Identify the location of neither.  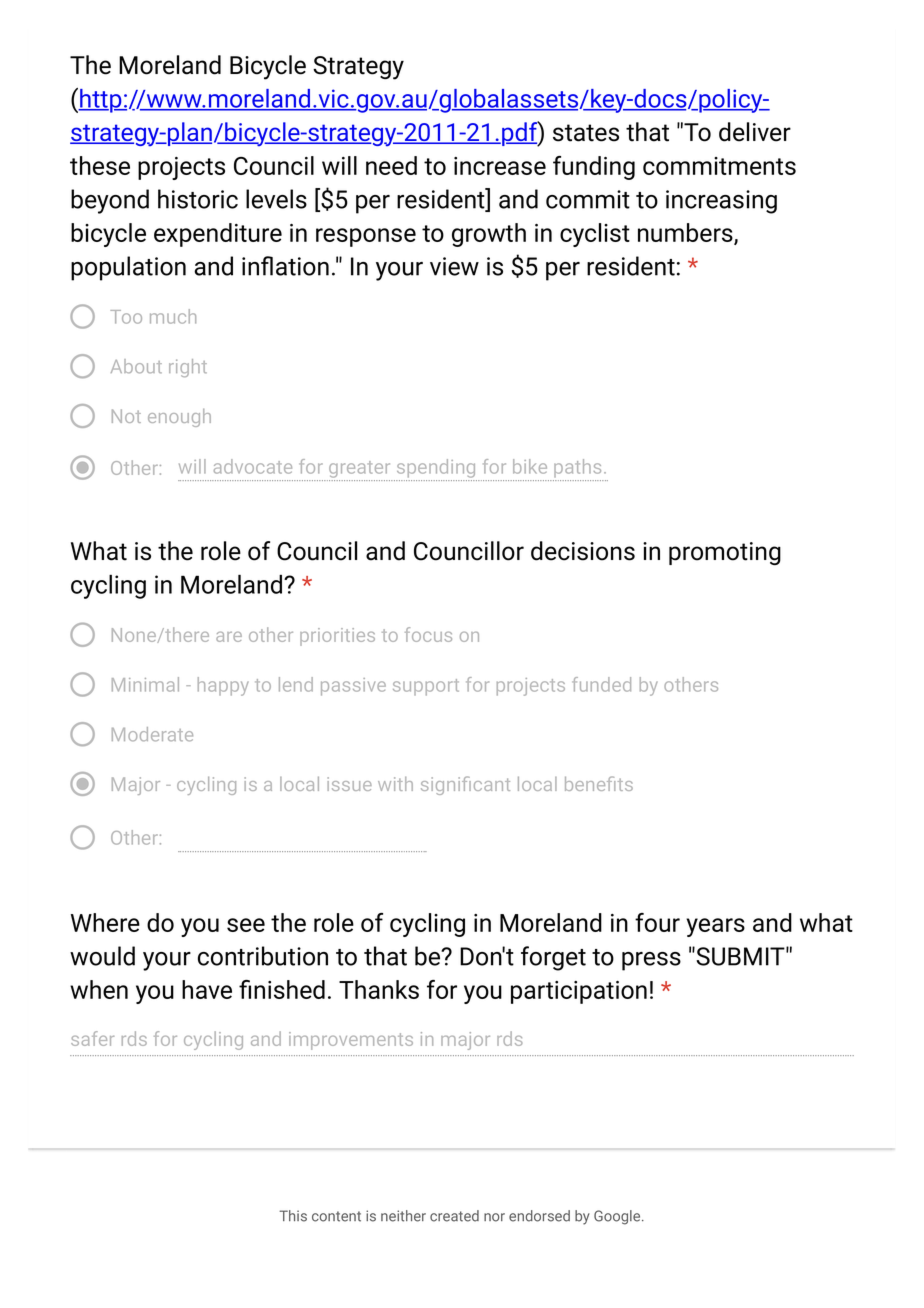
(403, 1216).
